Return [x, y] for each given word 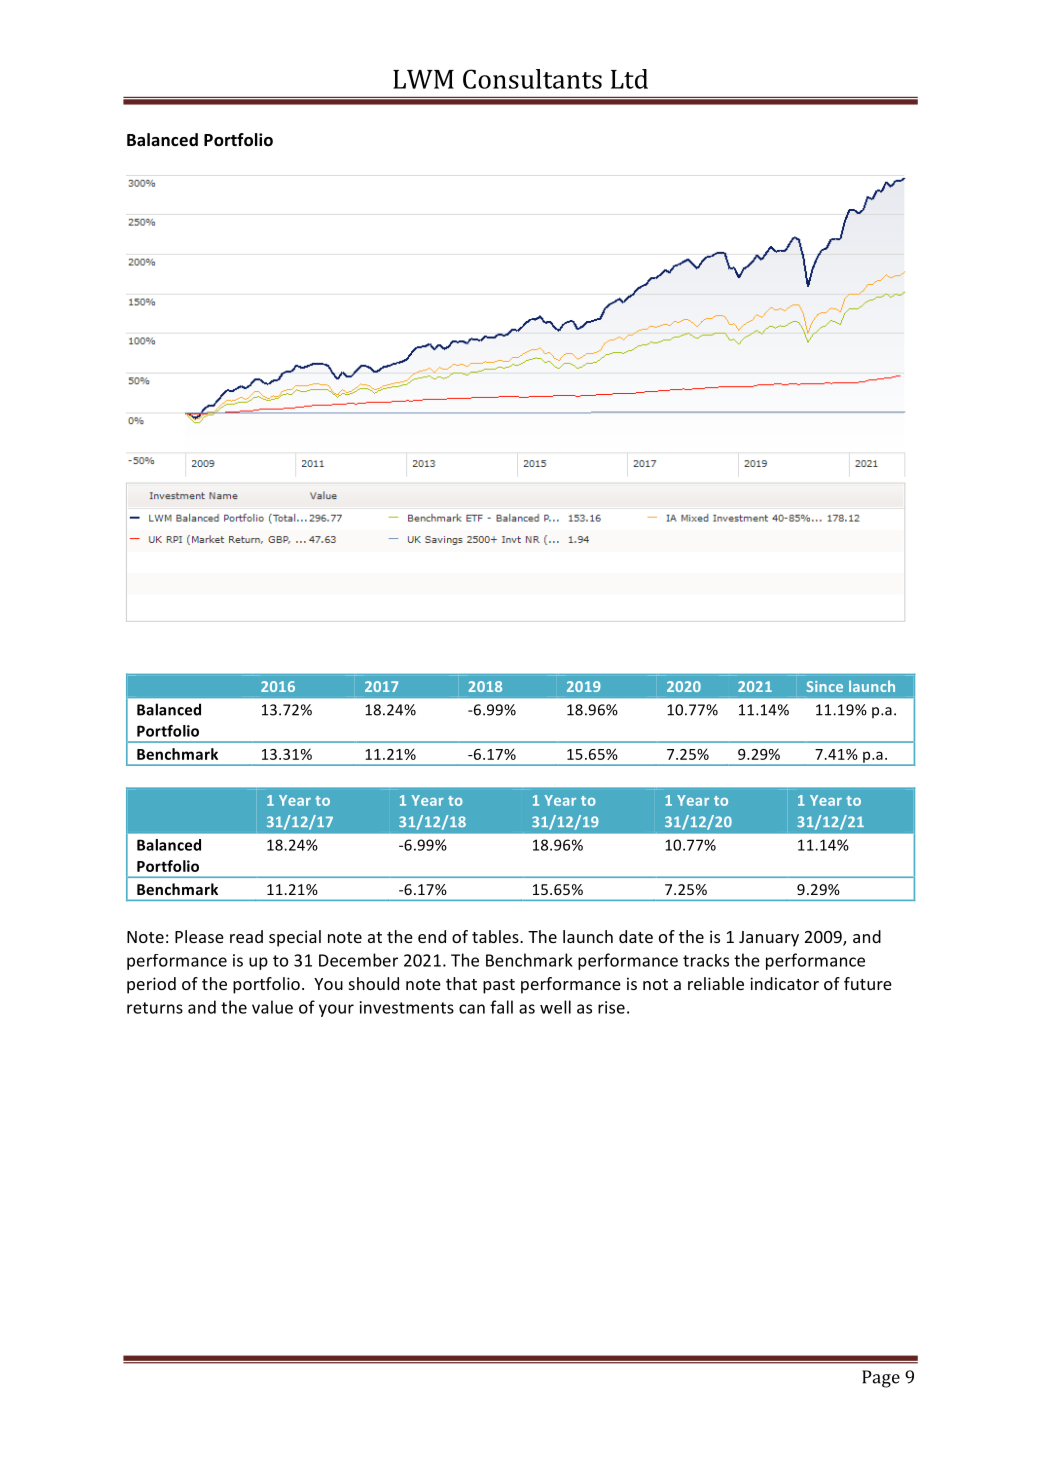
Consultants [532, 79]
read [246, 936]
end [432, 936]
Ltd [629, 79]
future [868, 983]
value [272, 1007]
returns [155, 1008]
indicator [784, 983]
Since [824, 686]
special [295, 938]
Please [199, 936]
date [636, 936]
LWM [423, 79]
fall [501, 1007]
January [769, 939]
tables [496, 936]
